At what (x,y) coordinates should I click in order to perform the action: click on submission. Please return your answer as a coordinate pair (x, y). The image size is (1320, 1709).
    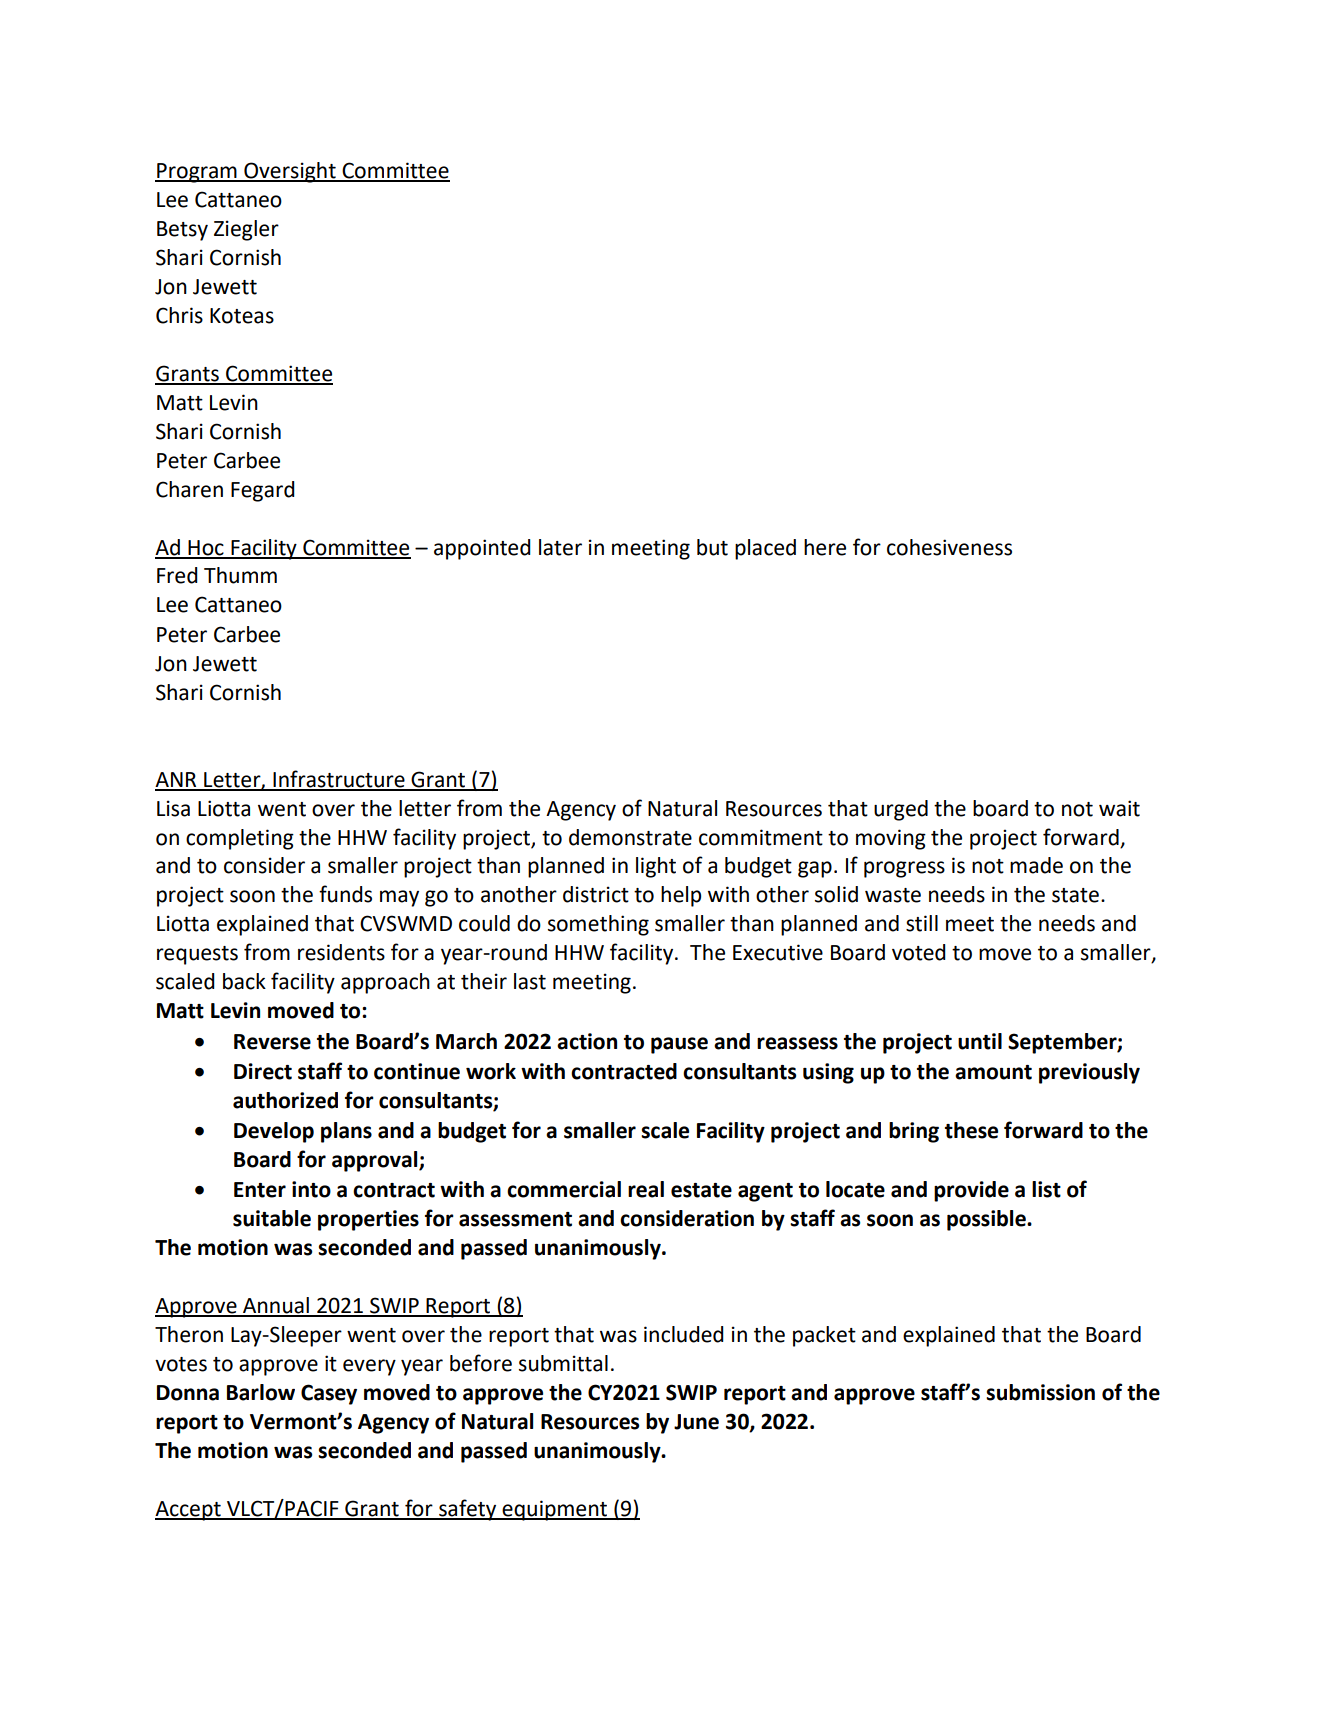
    Looking at the image, I should click on (1040, 1392).
